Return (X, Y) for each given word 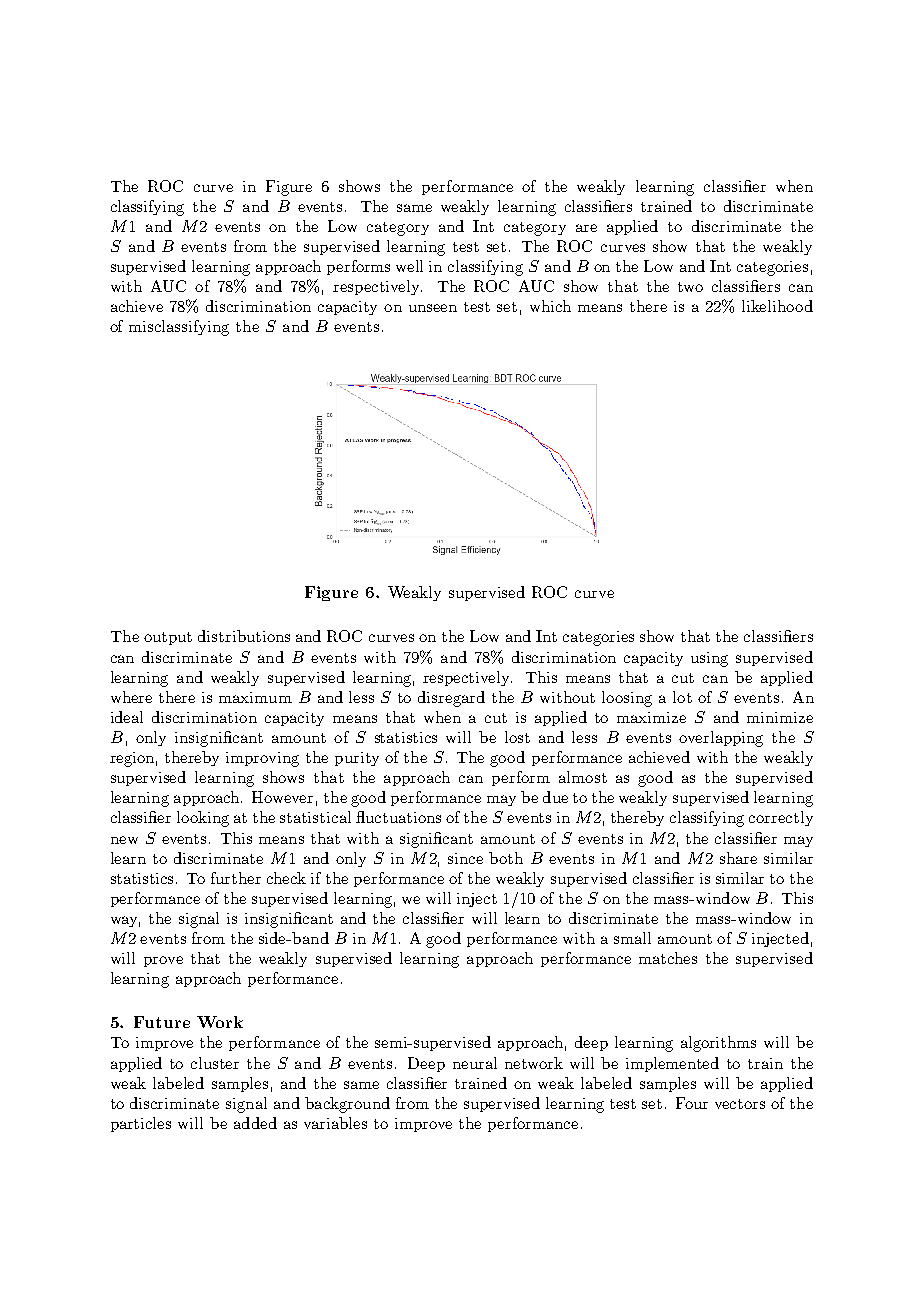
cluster (215, 1063)
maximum (255, 697)
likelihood (777, 306)
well (409, 266)
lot (682, 697)
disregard (451, 699)
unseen (433, 308)
